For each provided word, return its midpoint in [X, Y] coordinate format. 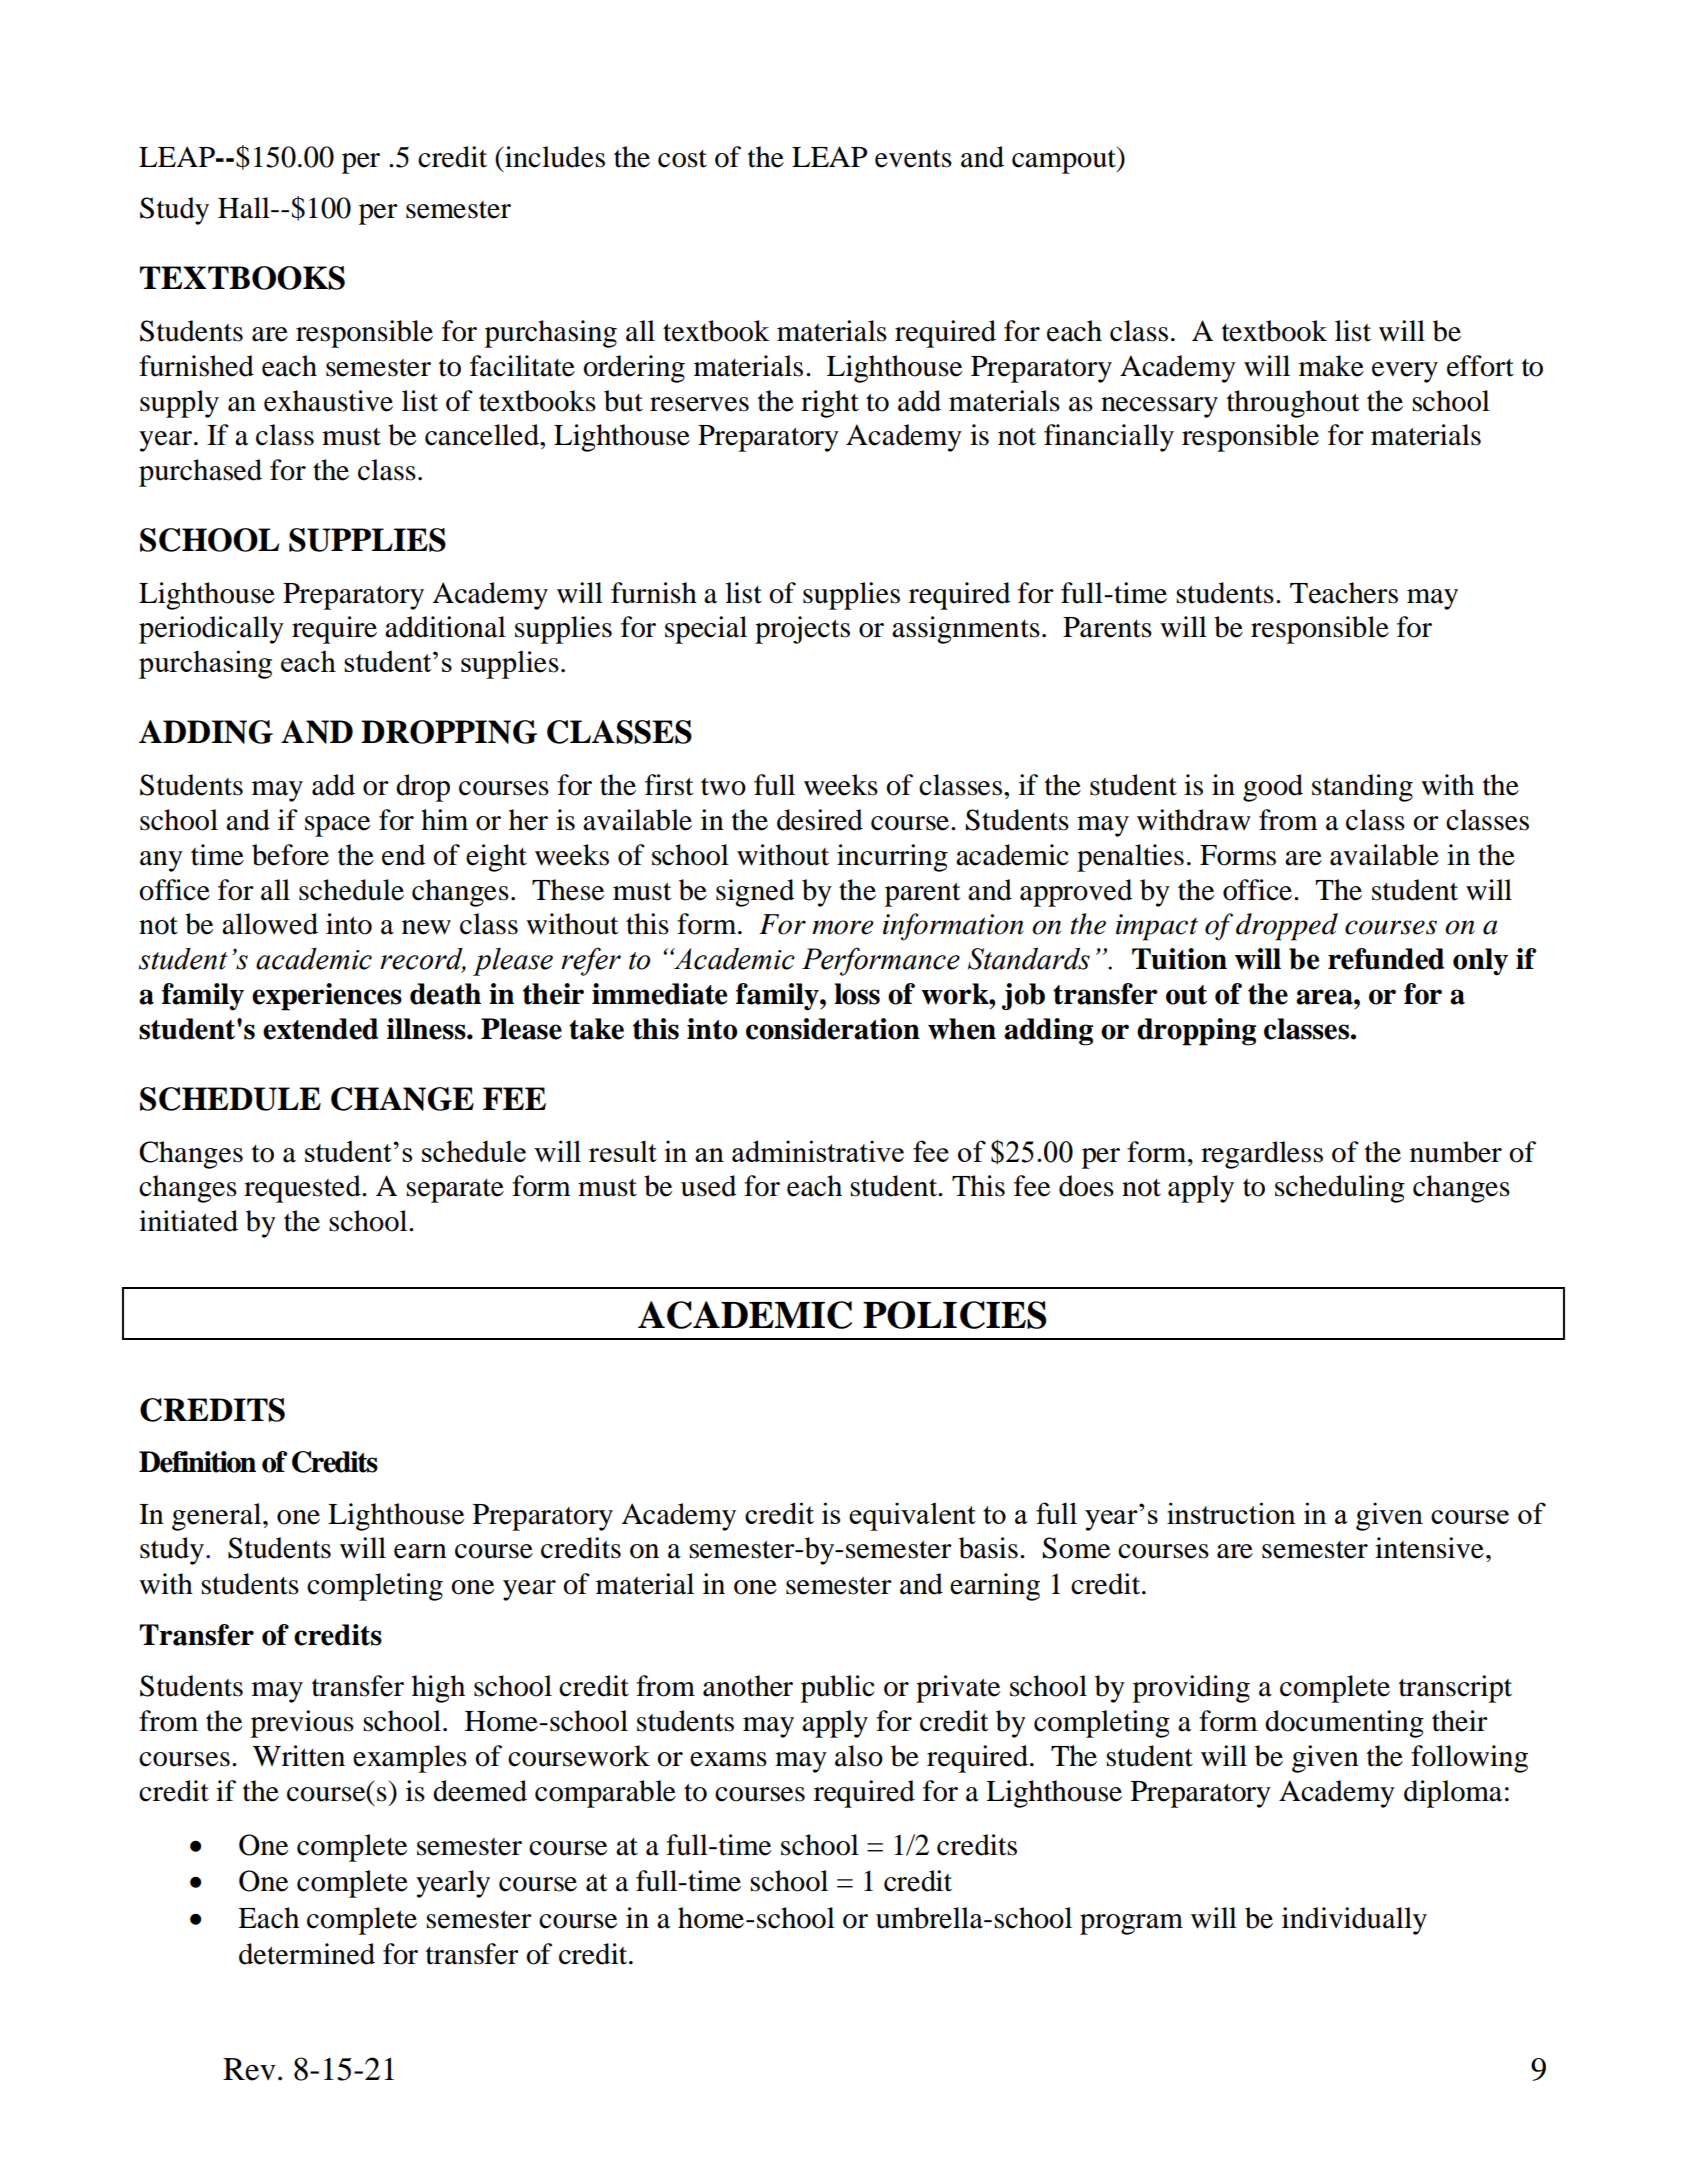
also [859, 1756]
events [913, 159]
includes [554, 157]
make [1331, 366]
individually [1354, 1921]
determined [307, 1954]
